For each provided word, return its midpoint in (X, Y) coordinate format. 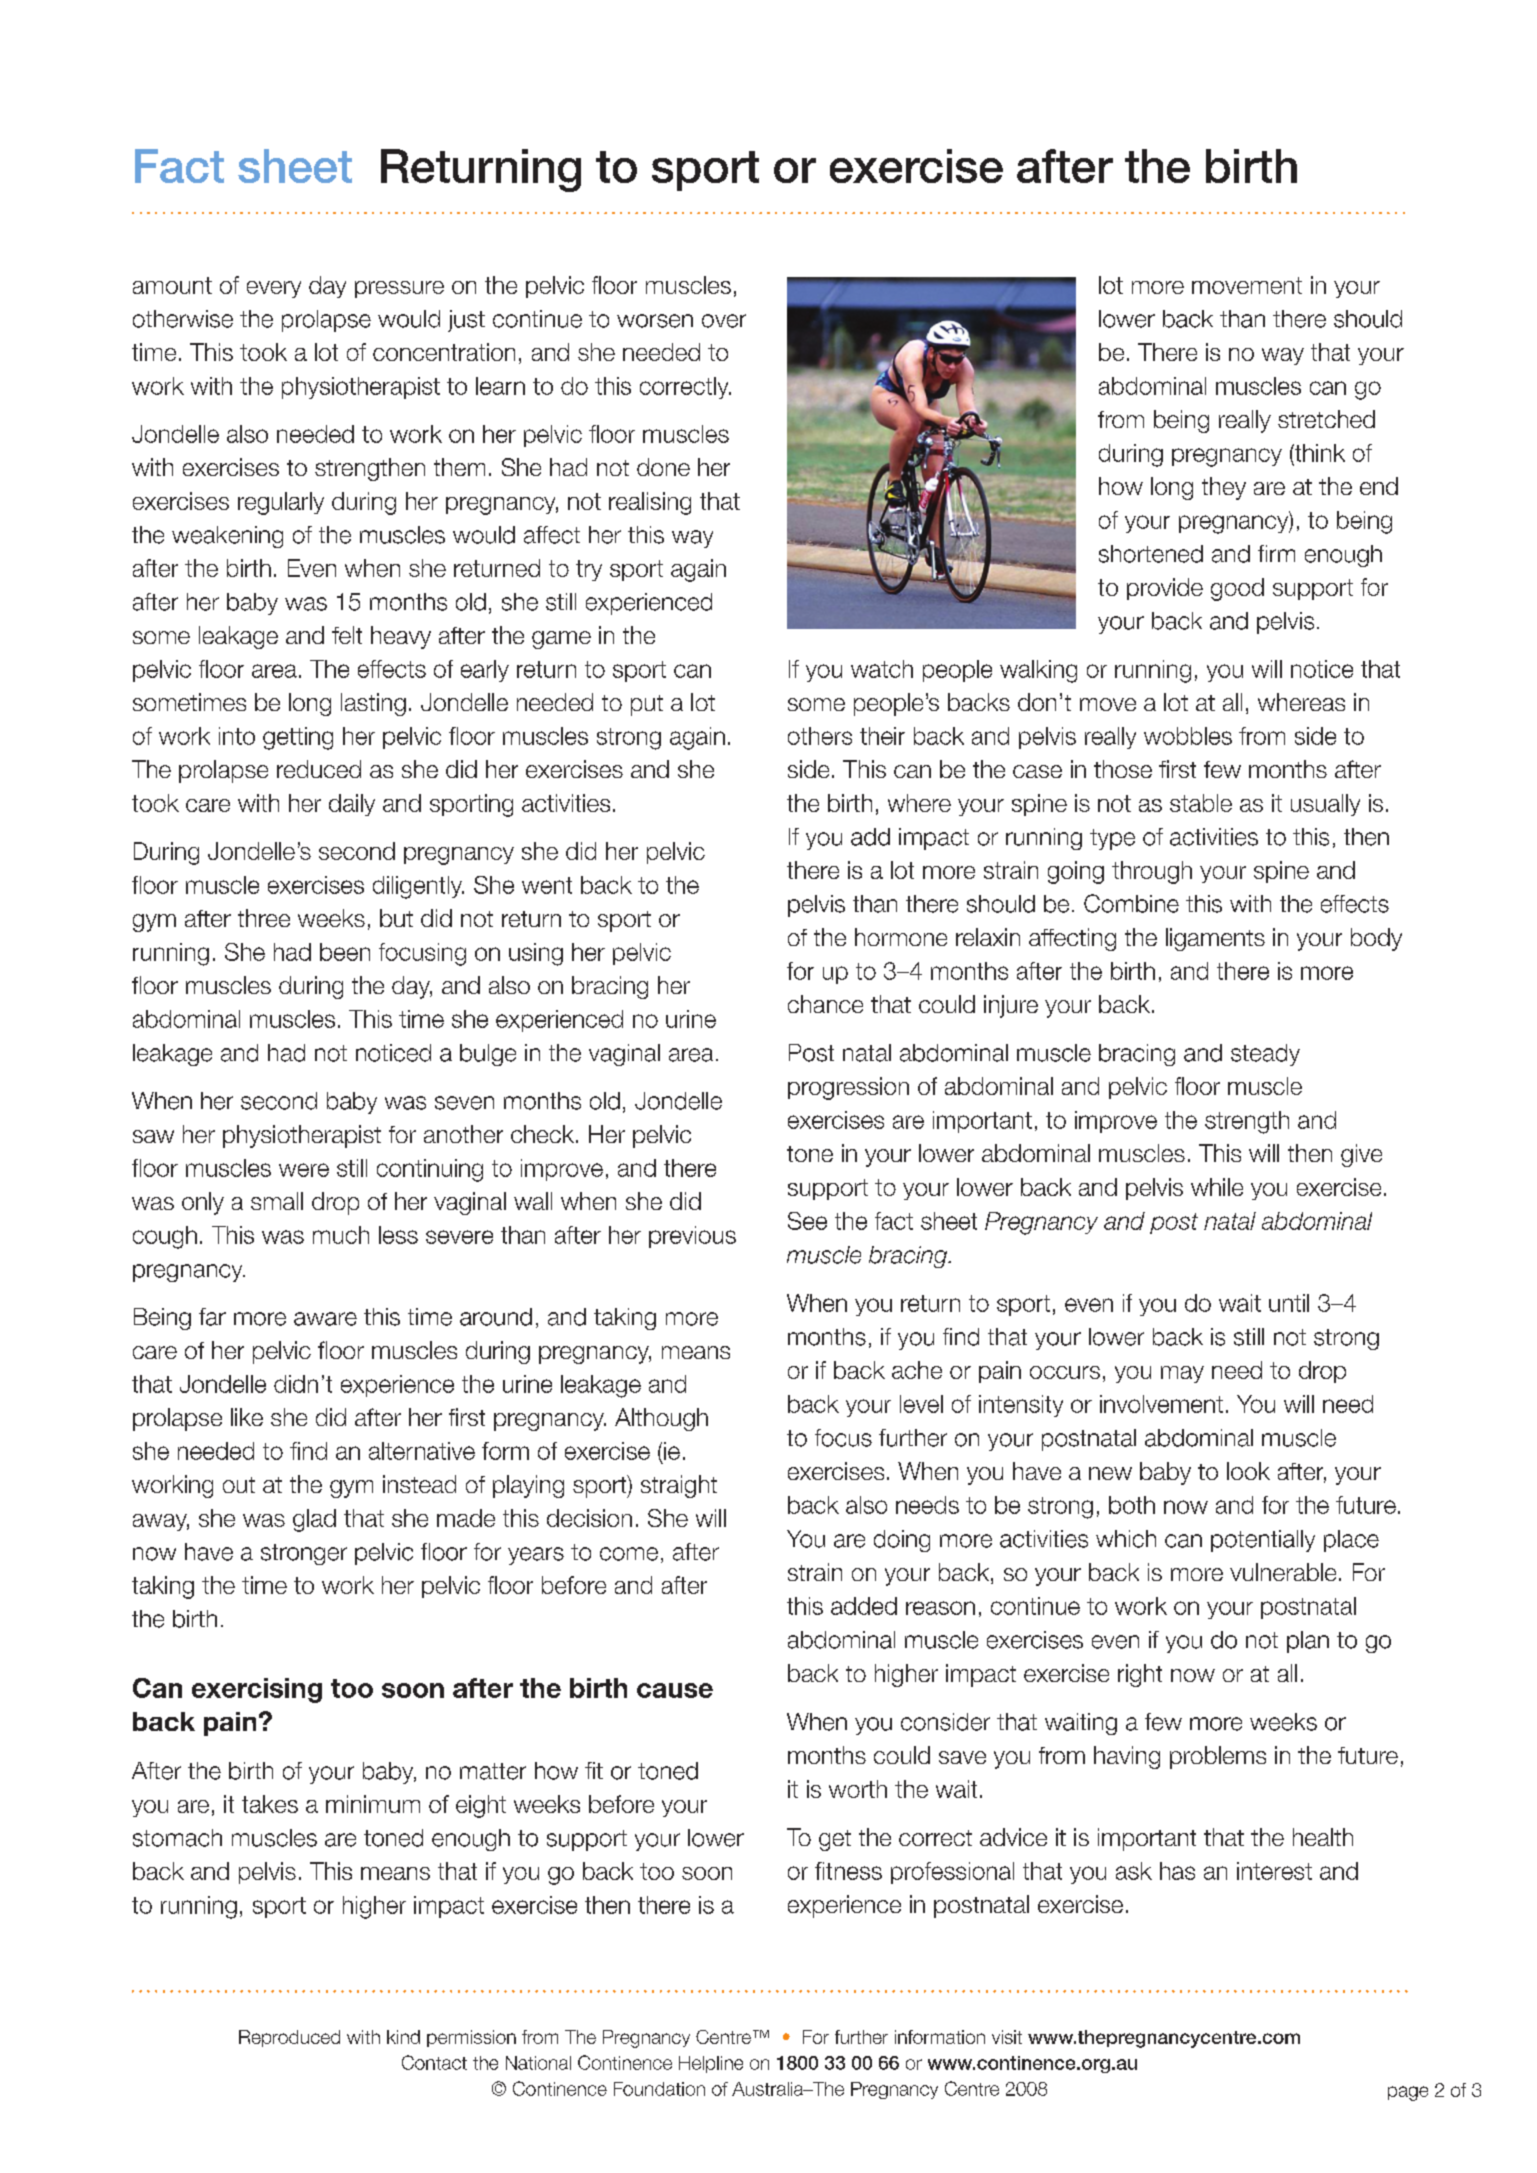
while (1217, 1187)
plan (1308, 1642)
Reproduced (289, 2038)
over (724, 321)
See (807, 1221)
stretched (1326, 419)
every (274, 289)
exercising (257, 1690)
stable (1201, 803)
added (864, 1606)
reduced (319, 769)
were (304, 1170)
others (820, 736)
